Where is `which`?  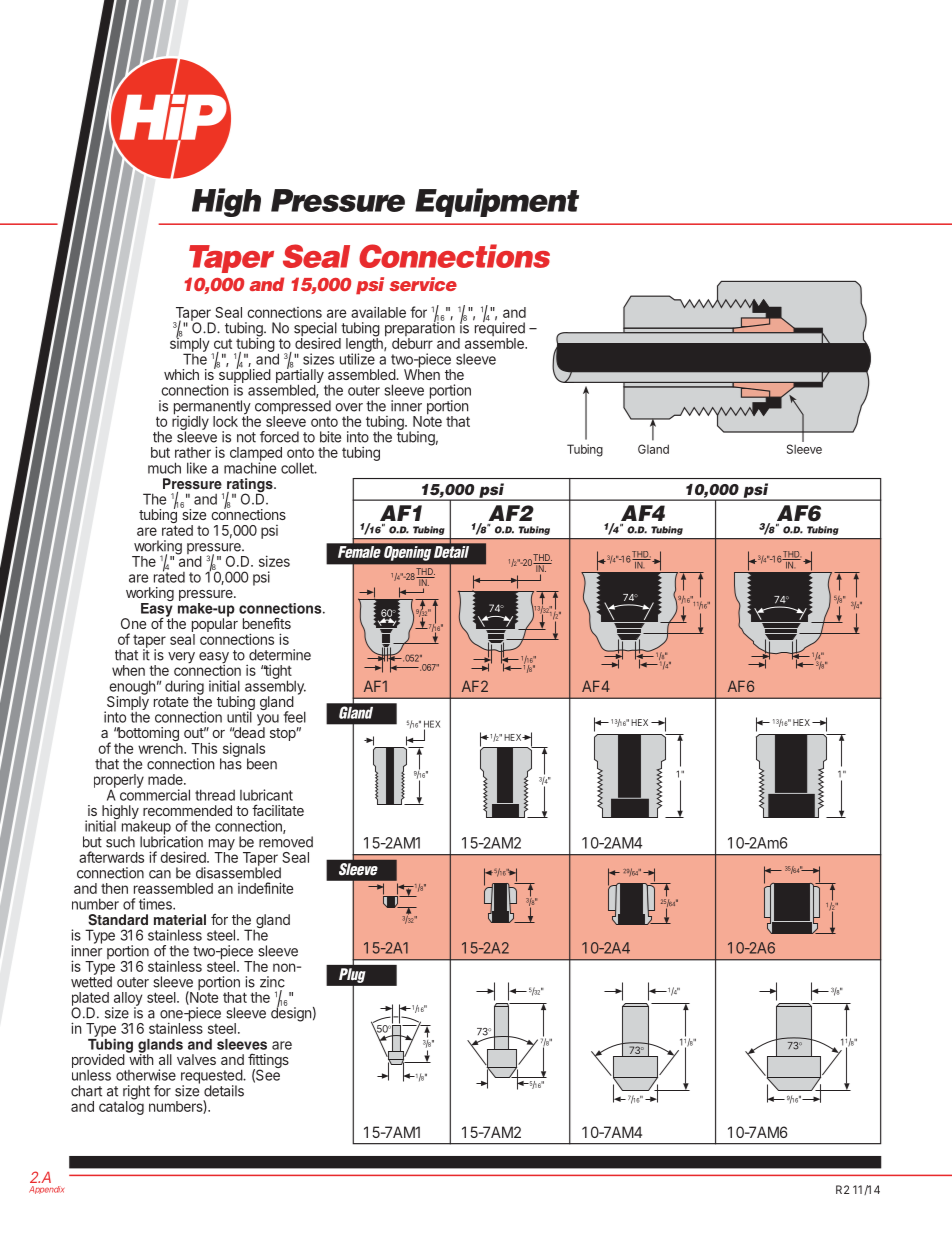 which is located at coordinates (181, 374).
